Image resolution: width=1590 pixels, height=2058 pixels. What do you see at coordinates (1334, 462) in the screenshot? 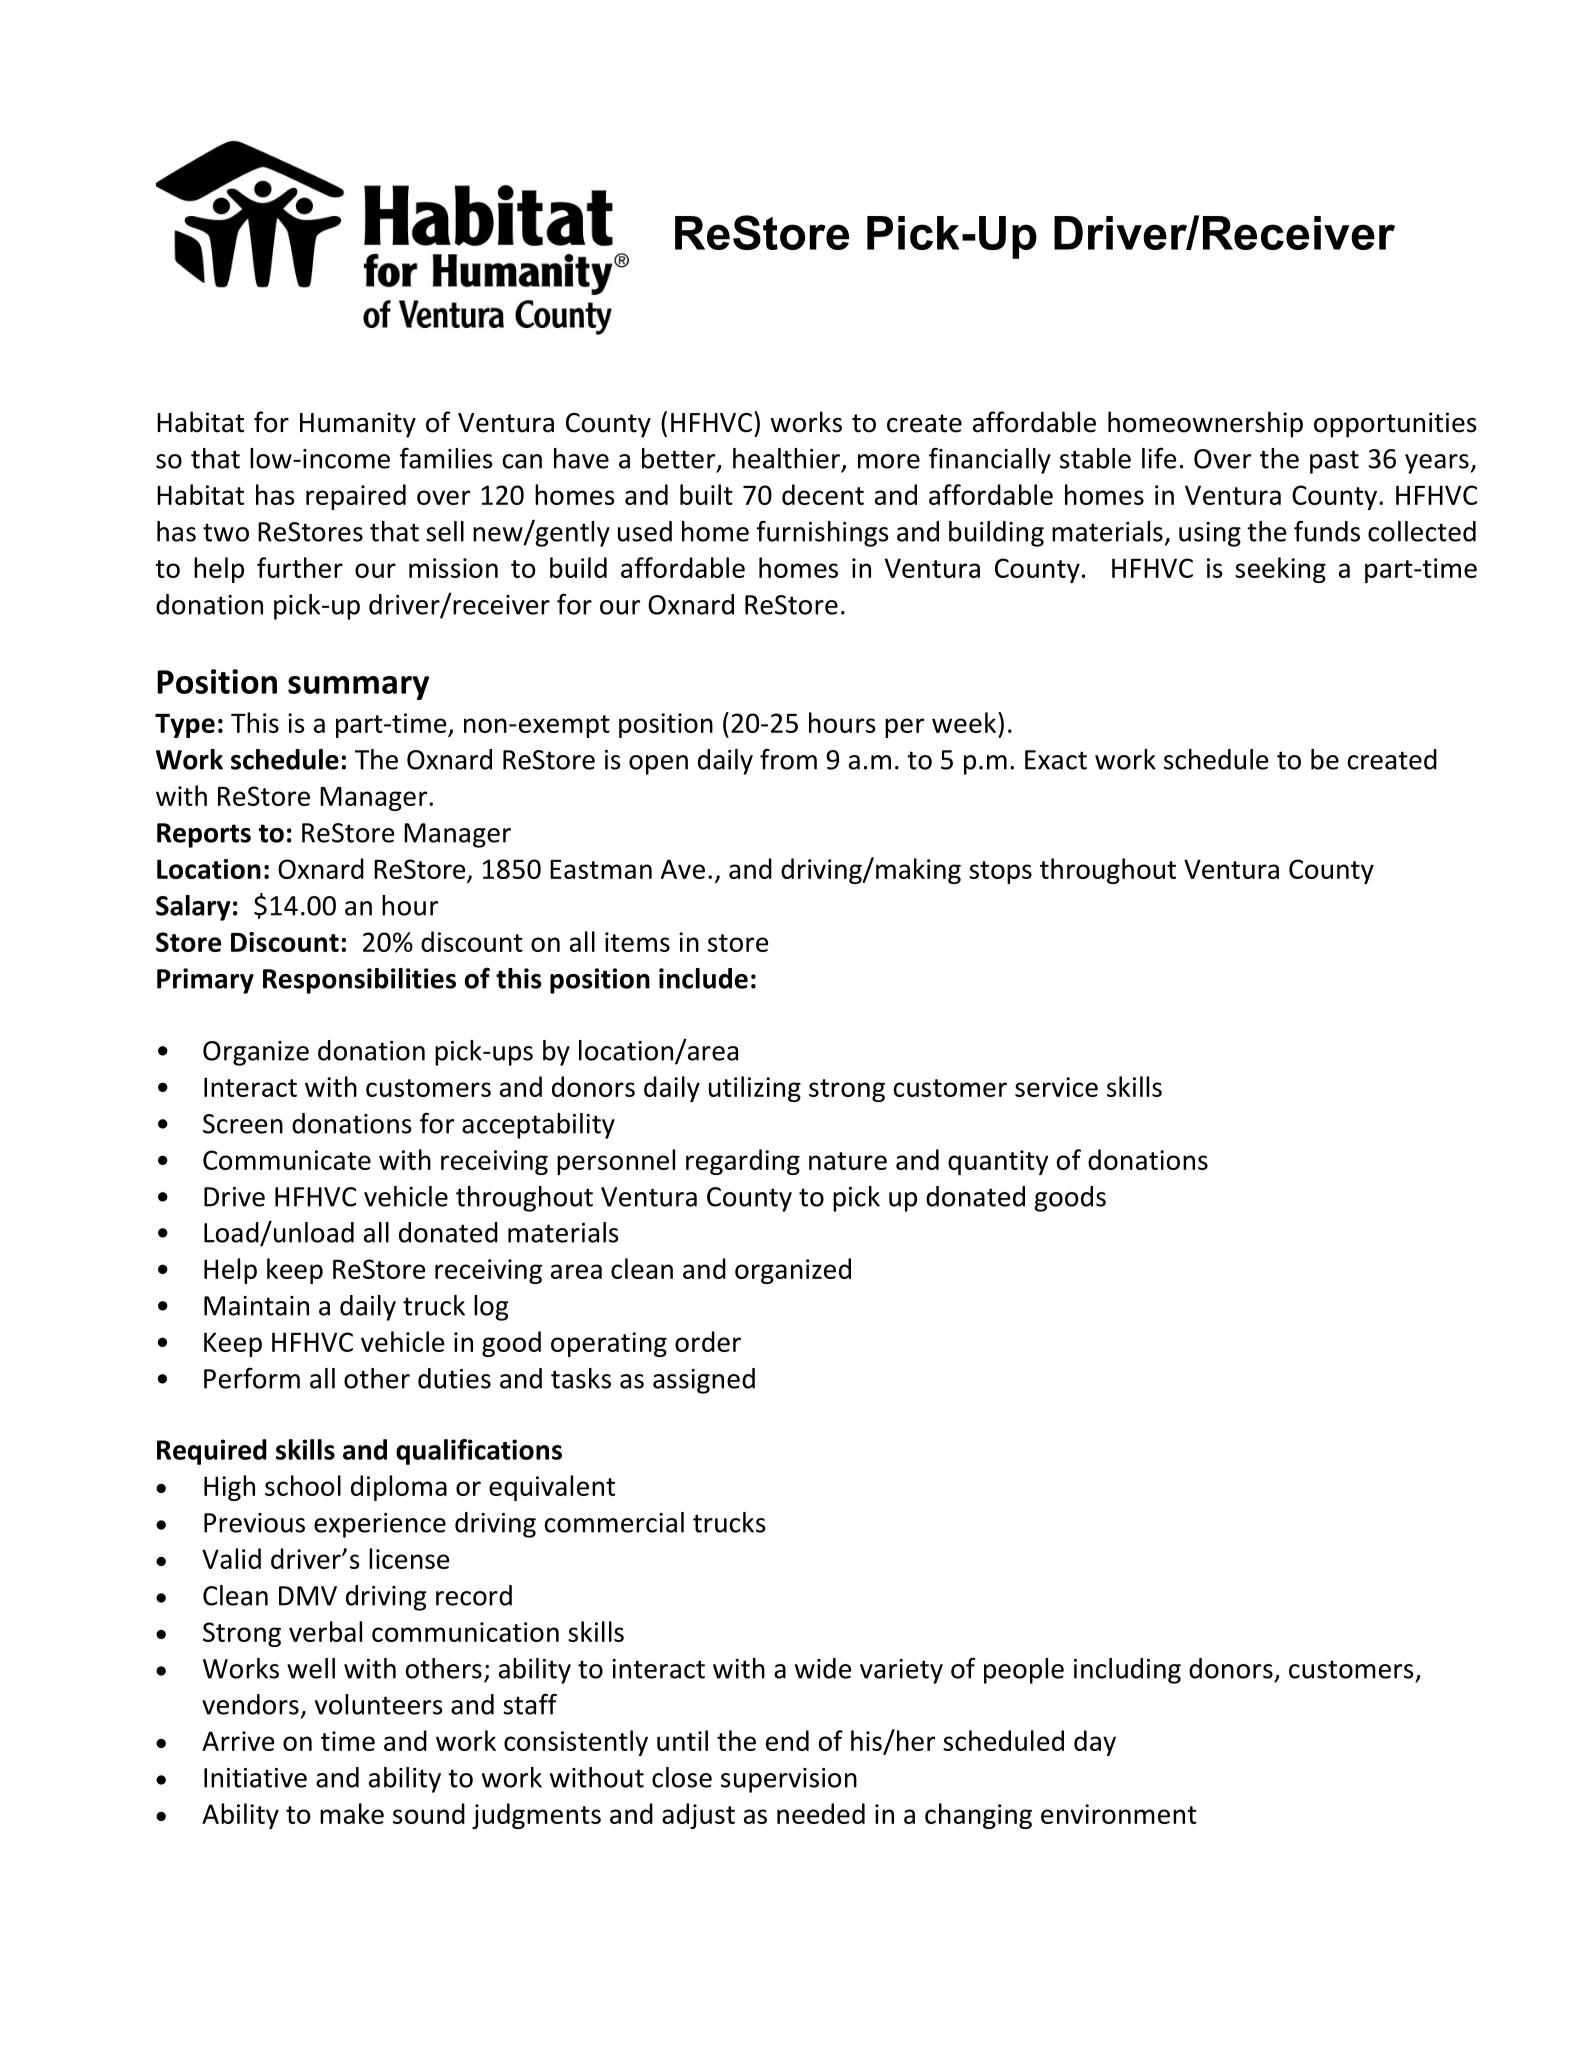
I see `past` at bounding box center [1334, 462].
